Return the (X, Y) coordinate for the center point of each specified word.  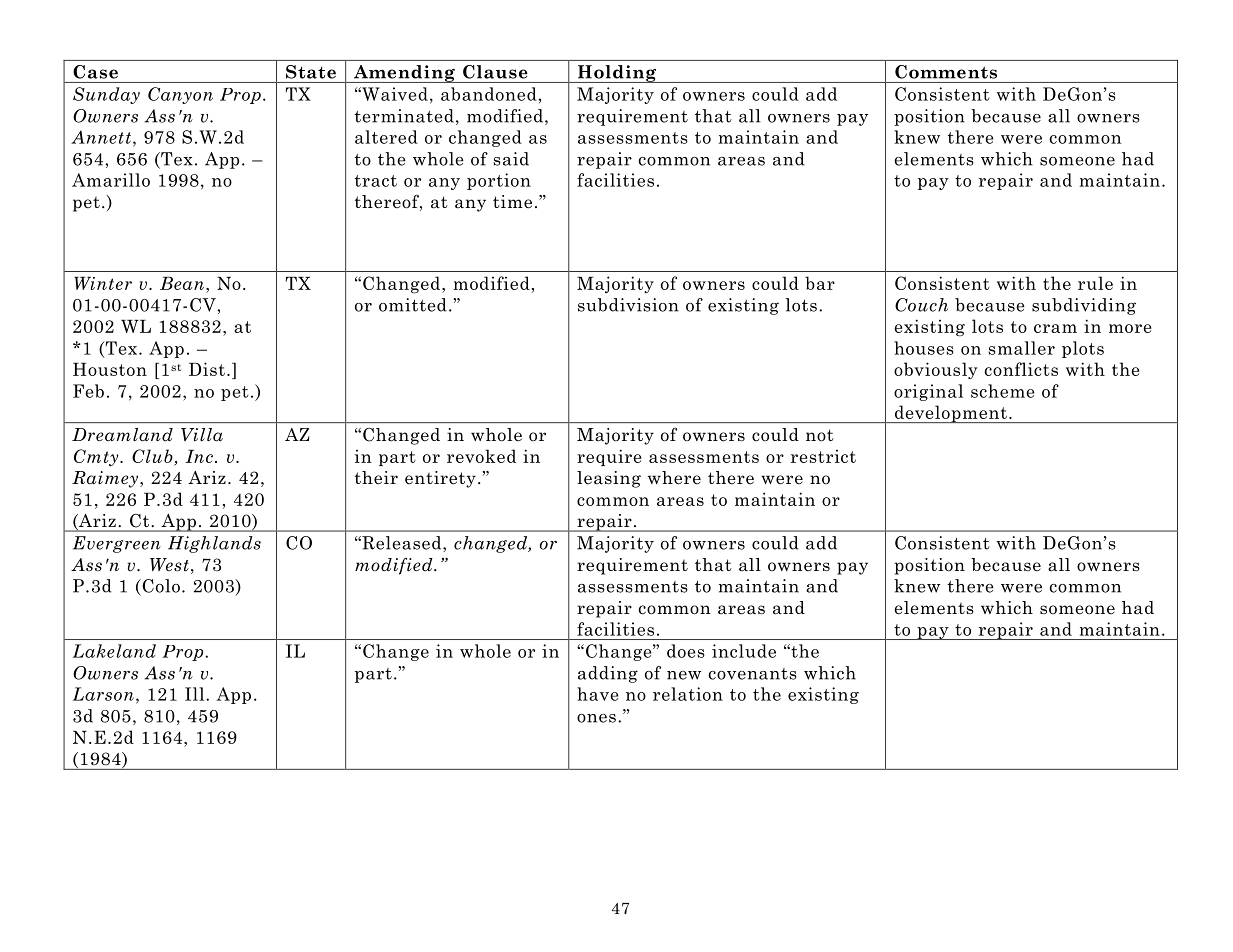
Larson (103, 694)
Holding (617, 74)
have (598, 694)
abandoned (490, 94)
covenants (752, 674)
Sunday (106, 95)
